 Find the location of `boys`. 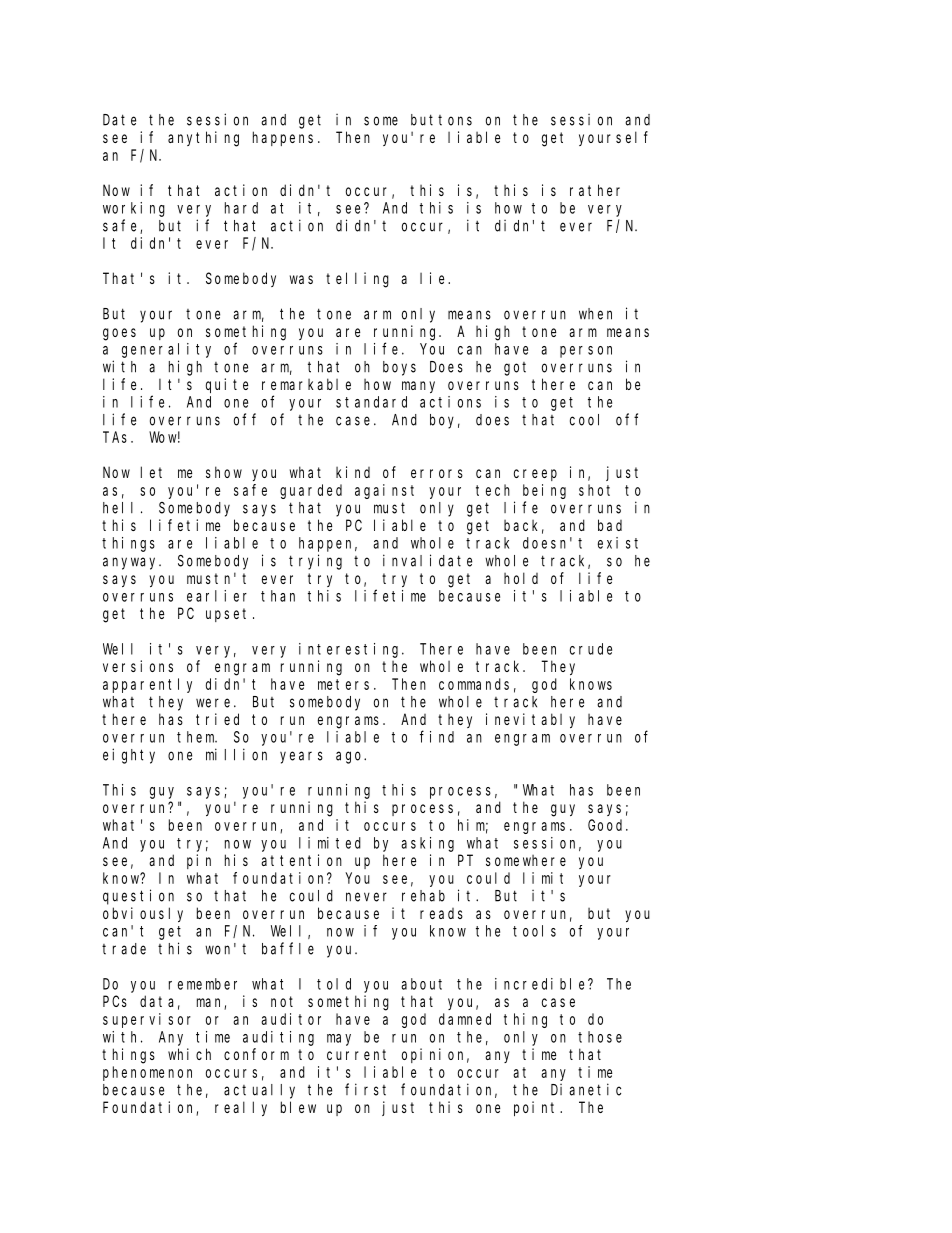

boys is located at coordinates (399, 368).
